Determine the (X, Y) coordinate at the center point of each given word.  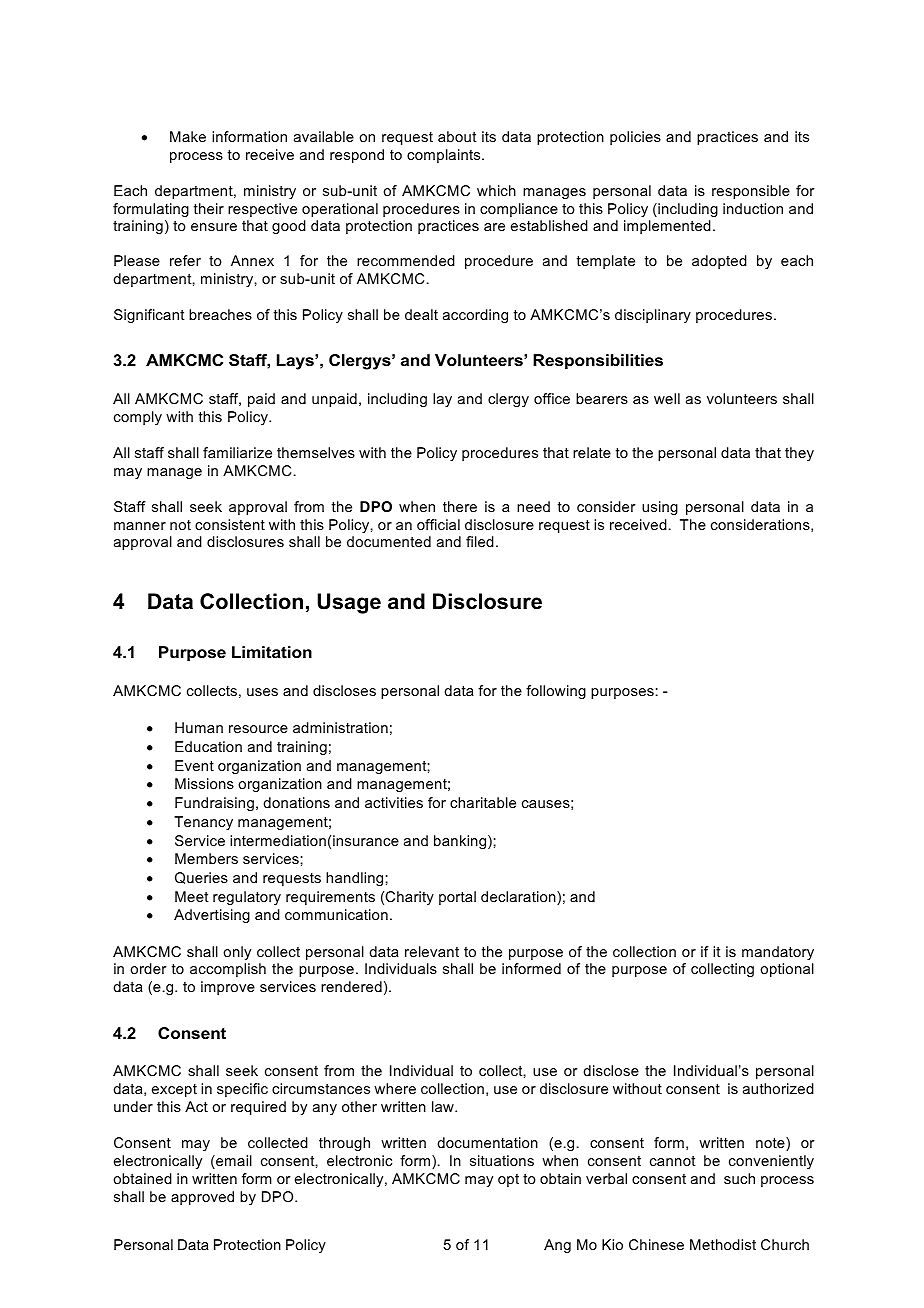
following (556, 692)
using (660, 508)
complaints (445, 156)
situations (502, 1160)
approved (202, 1198)
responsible (751, 192)
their (209, 208)
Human (199, 727)
